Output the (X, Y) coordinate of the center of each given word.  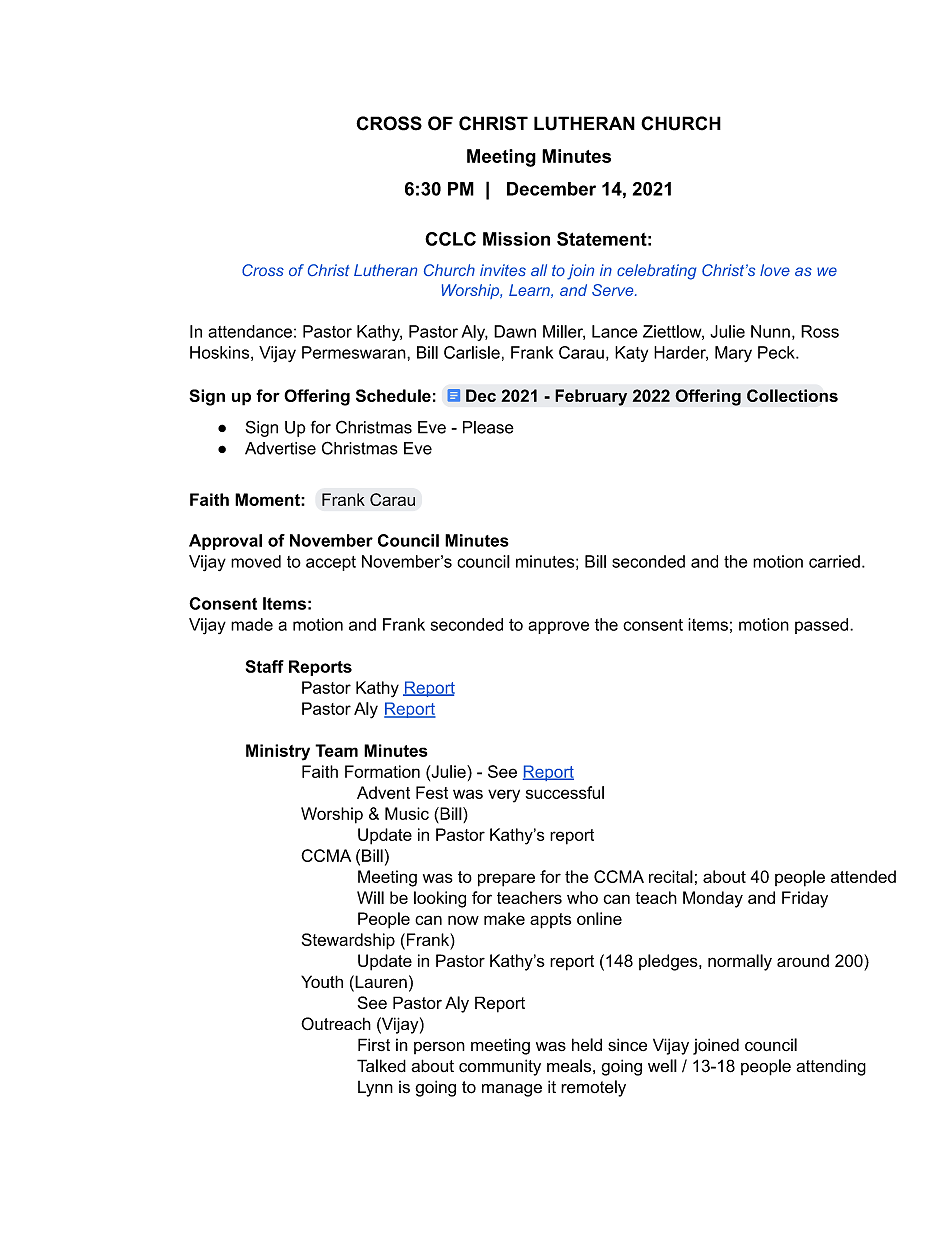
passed (823, 626)
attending (831, 1067)
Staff (265, 666)
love (775, 270)
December (551, 189)
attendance (250, 331)
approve (558, 627)
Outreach (336, 1023)
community (500, 1067)
